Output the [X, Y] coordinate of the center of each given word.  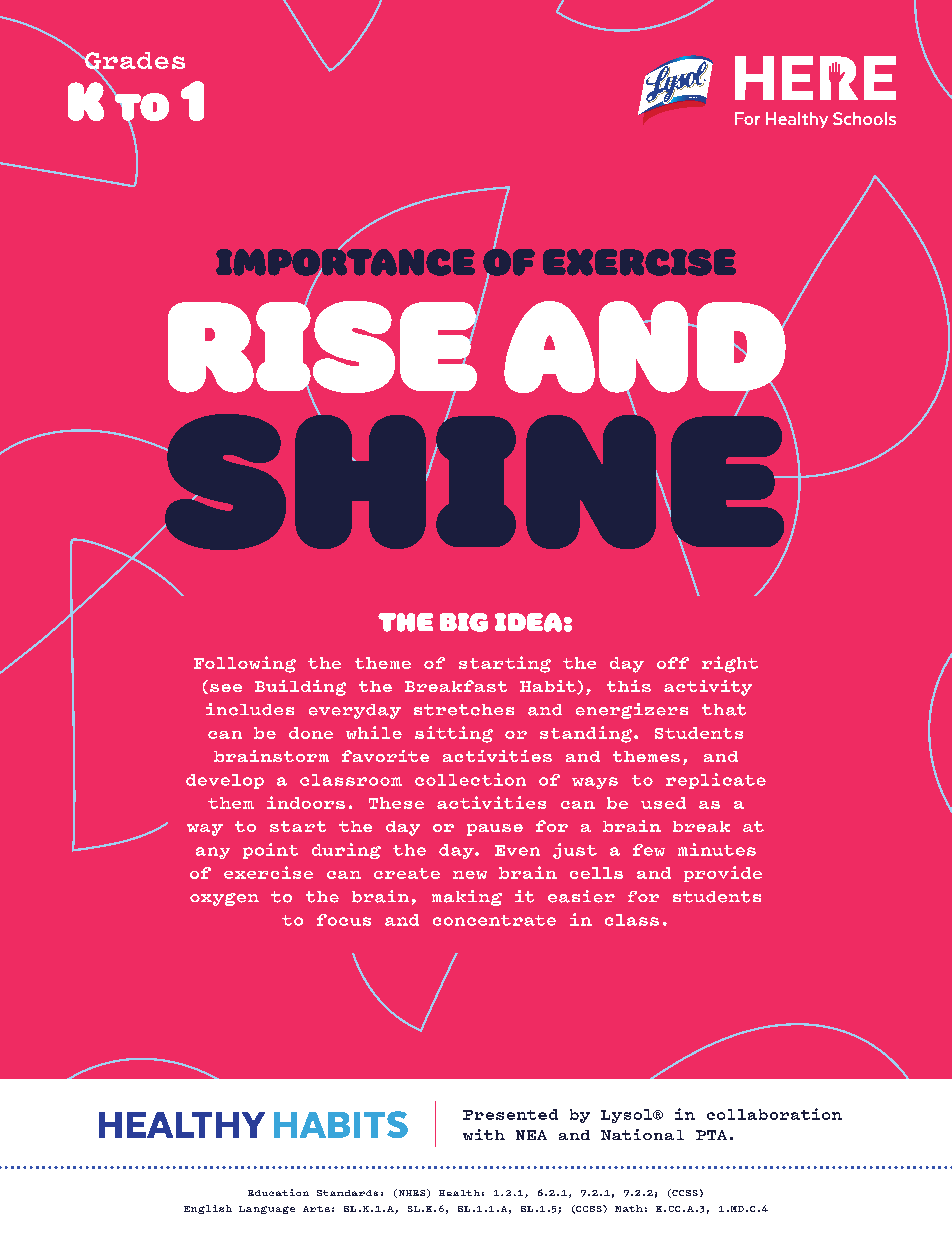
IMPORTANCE [345, 262]
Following [245, 664]
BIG [464, 622]
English [208, 1209]
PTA [711, 1135]
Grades [134, 62]
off [673, 663]
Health [459, 1193]
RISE [324, 347]
